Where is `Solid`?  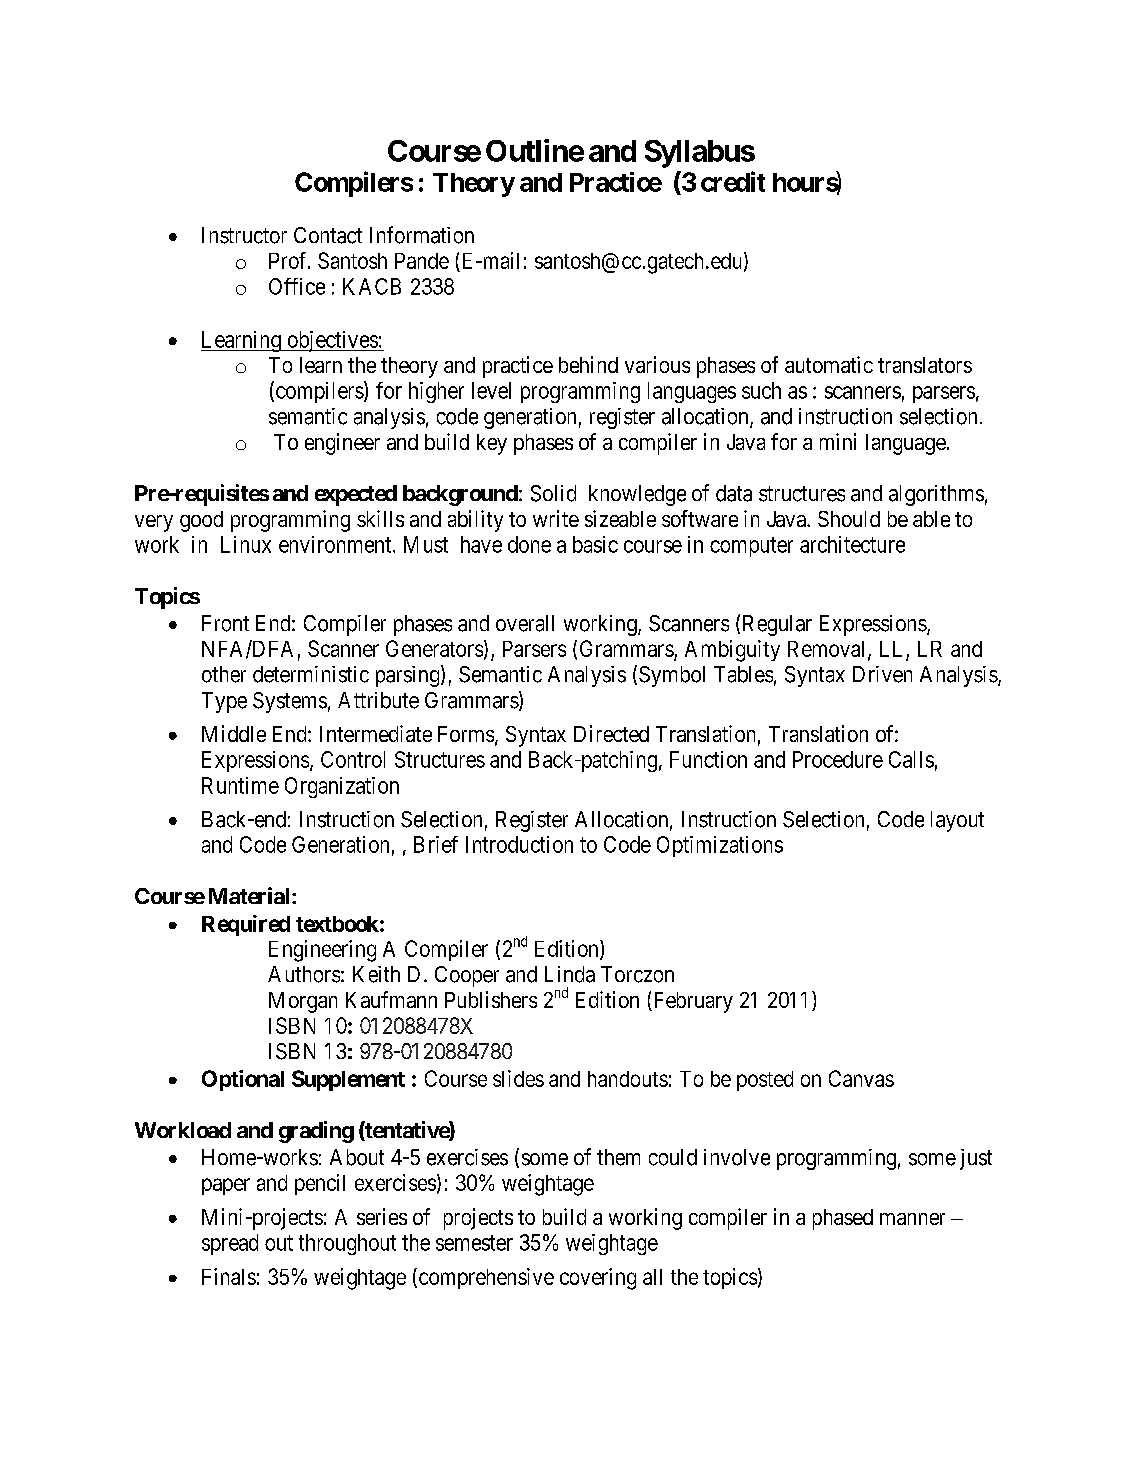 Solid is located at coordinates (553, 493).
